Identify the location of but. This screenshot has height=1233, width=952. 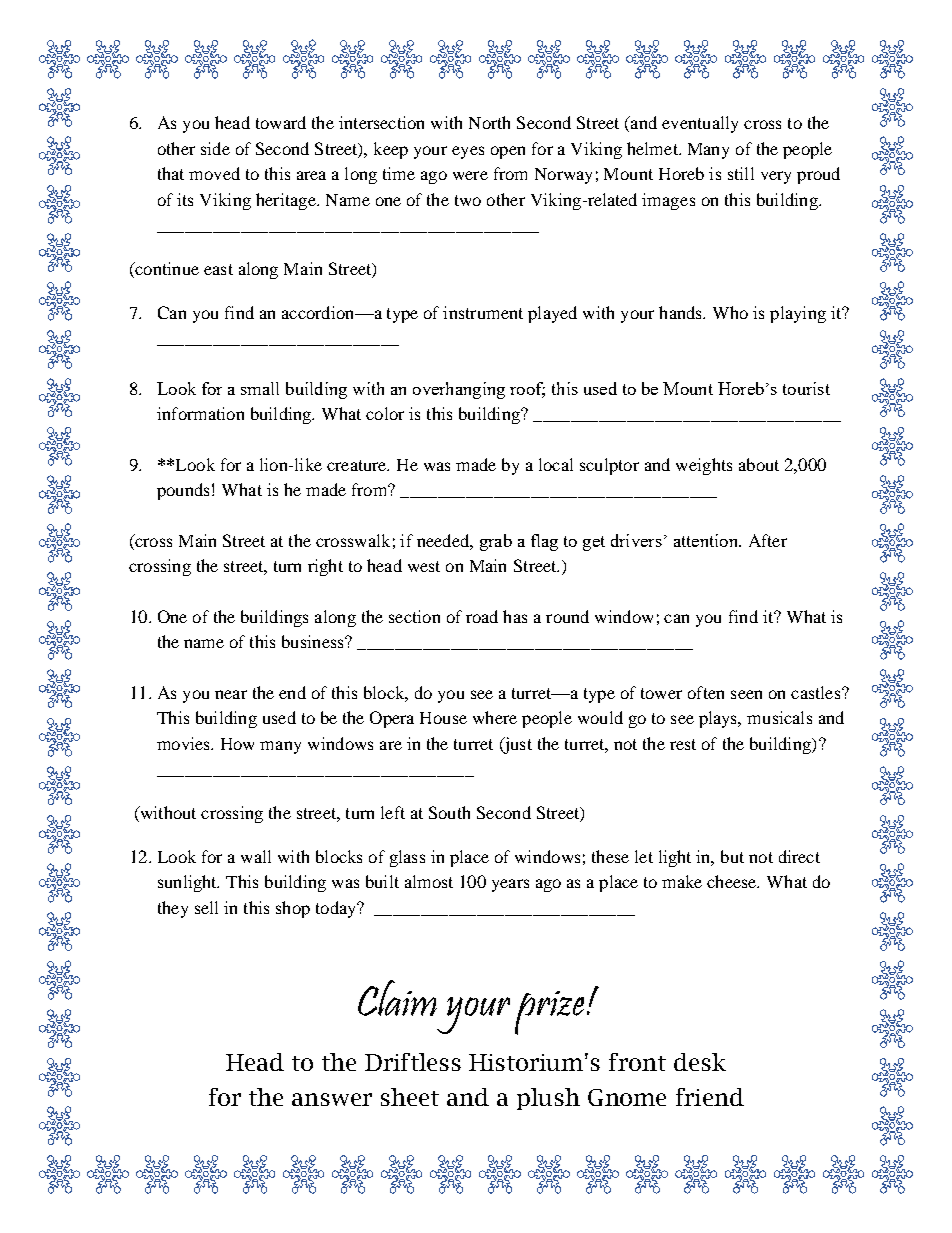
(732, 856).
